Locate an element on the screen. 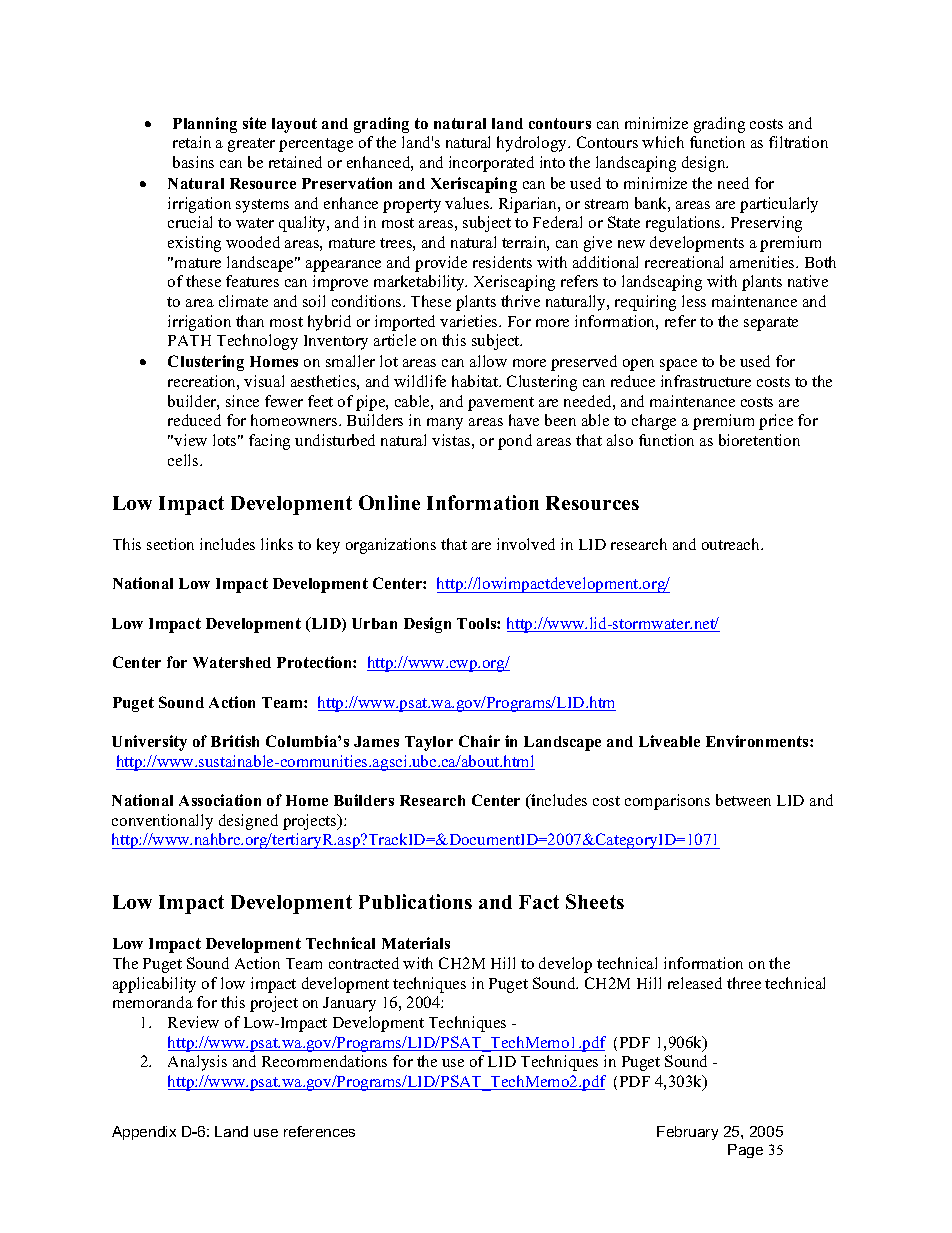  outreach is located at coordinates (732, 544).
